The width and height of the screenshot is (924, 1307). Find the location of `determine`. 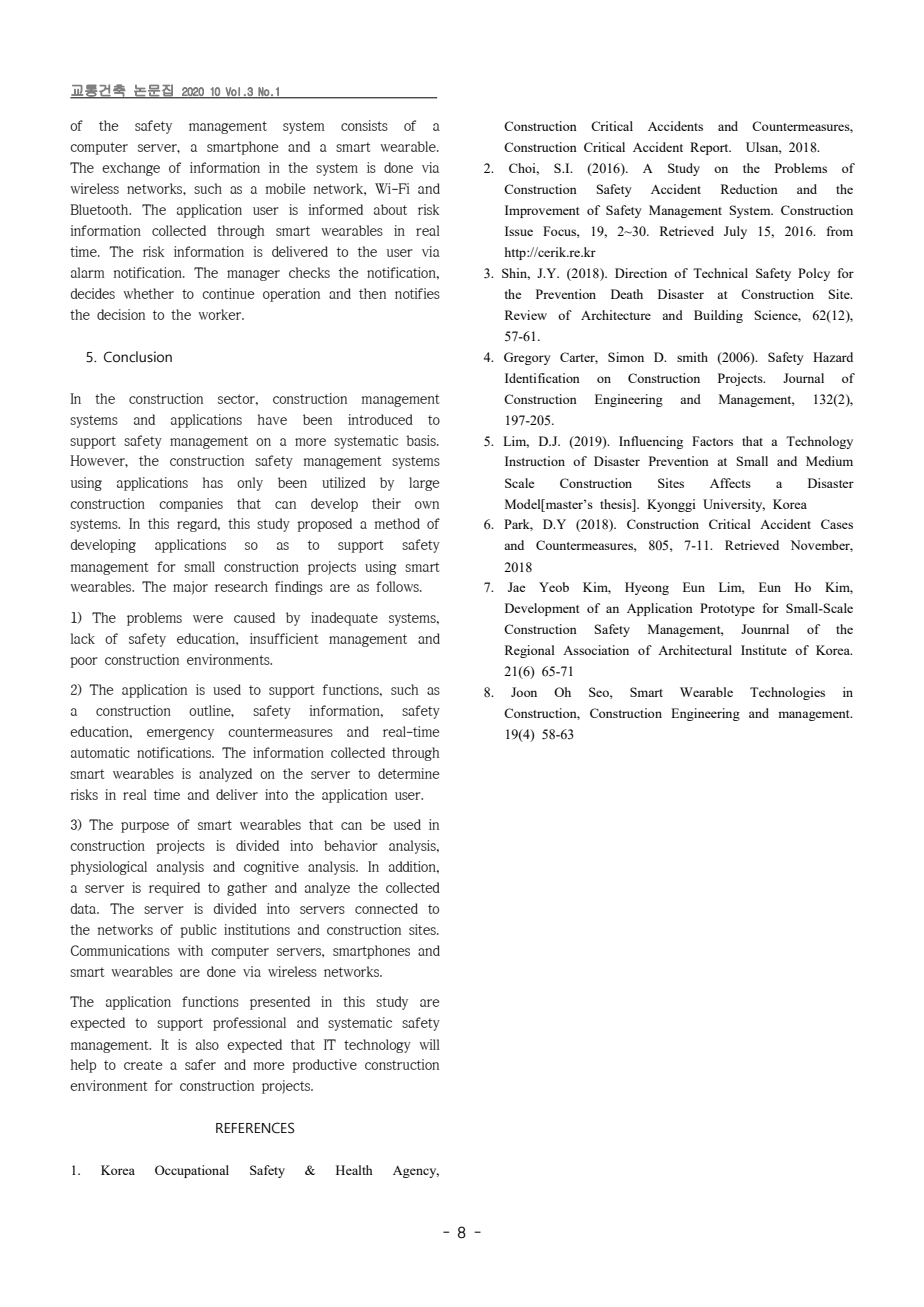

determine is located at coordinates (408, 773).
